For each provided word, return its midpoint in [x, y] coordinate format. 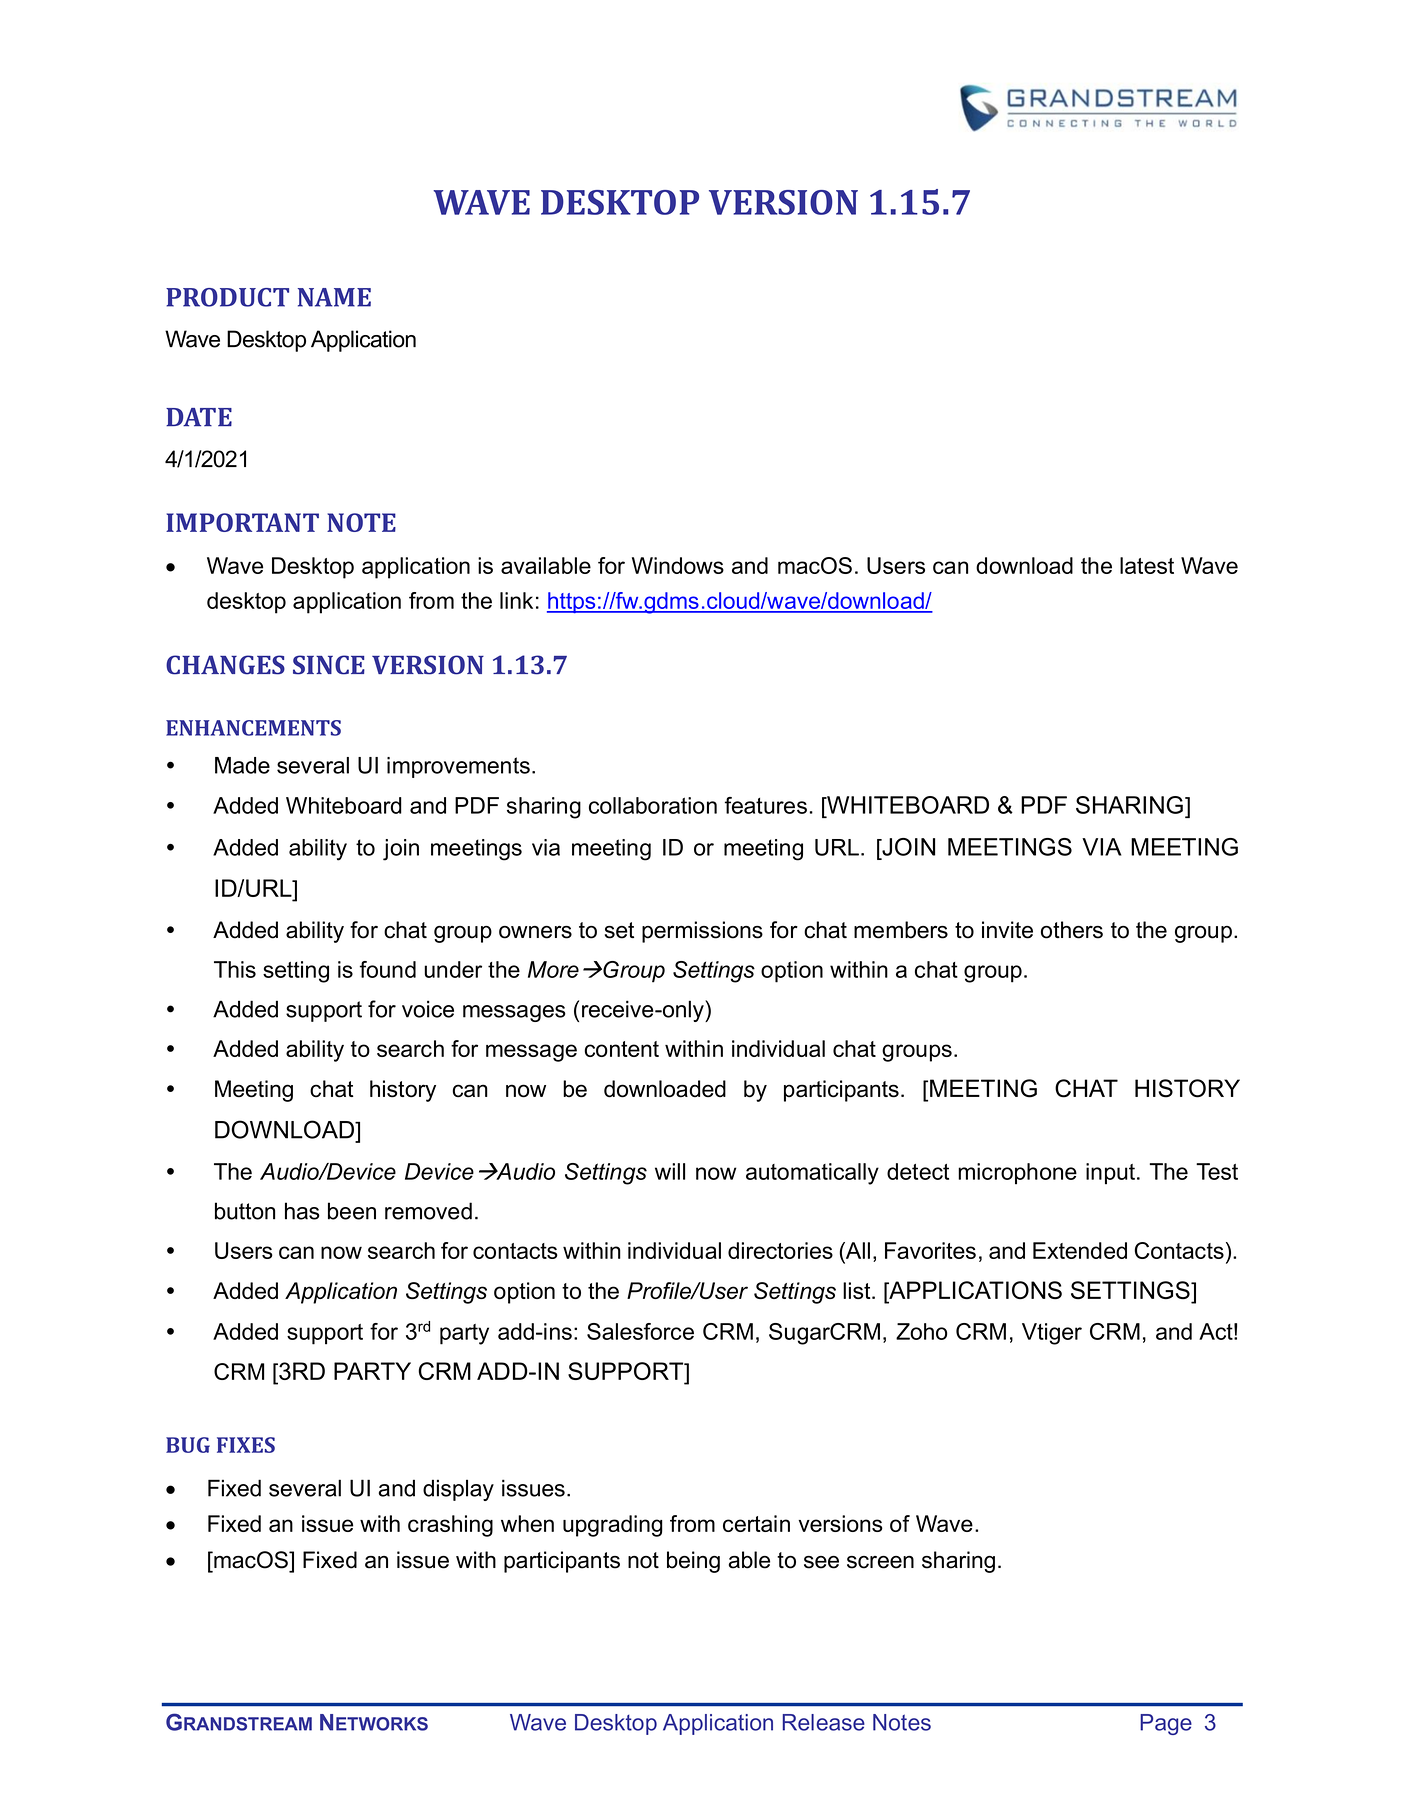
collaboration [653, 805]
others [1072, 930]
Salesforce [640, 1331]
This [235, 969]
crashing [450, 1526]
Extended [1080, 1250]
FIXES [246, 1445]
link [516, 600]
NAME [334, 297]
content [622, 1049]
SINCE [329, 665]
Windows [678, 565]
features [766, 805]
